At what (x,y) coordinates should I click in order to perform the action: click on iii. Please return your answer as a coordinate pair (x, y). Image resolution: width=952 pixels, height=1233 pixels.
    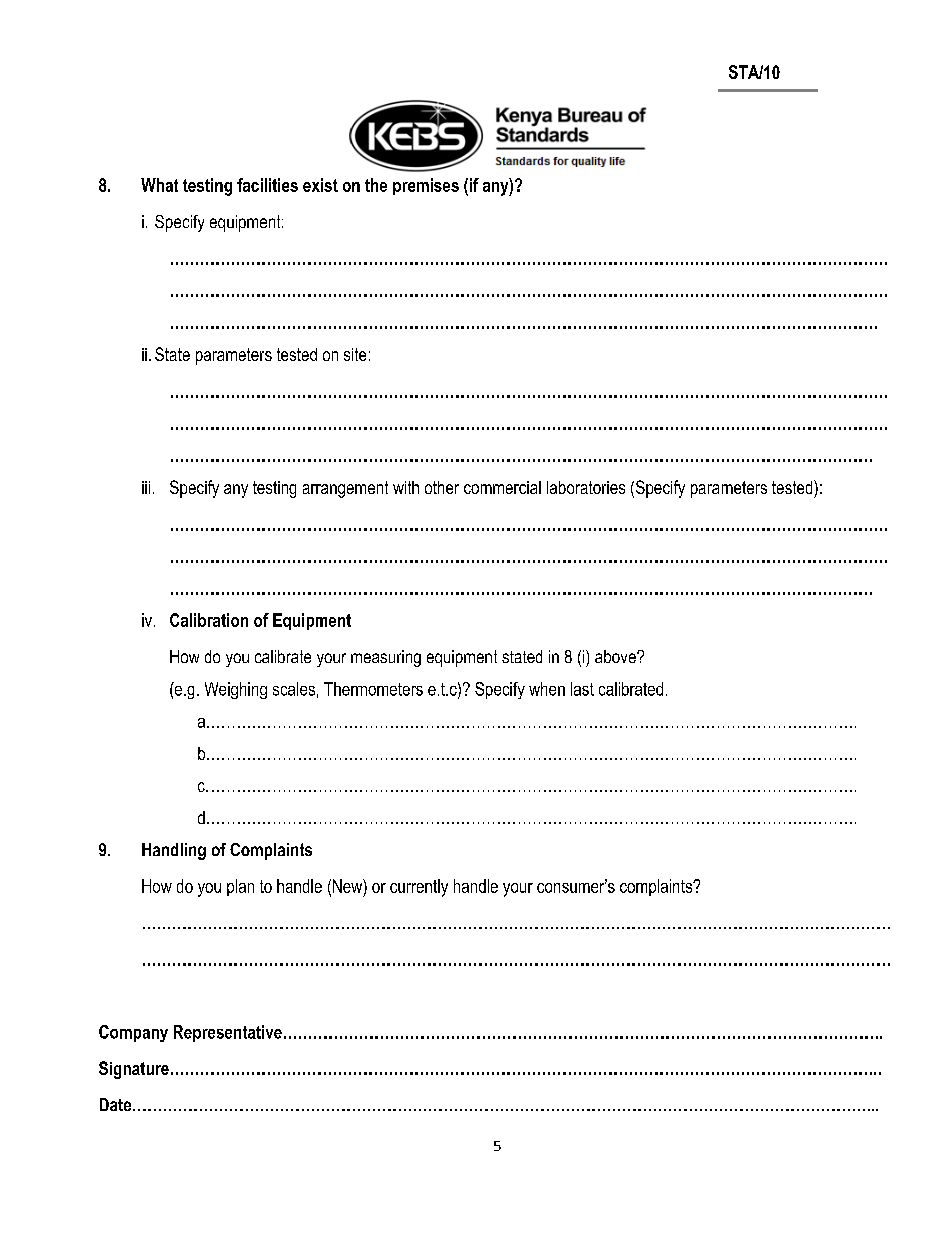
    Looking at the image, I should click on (146, 487).
